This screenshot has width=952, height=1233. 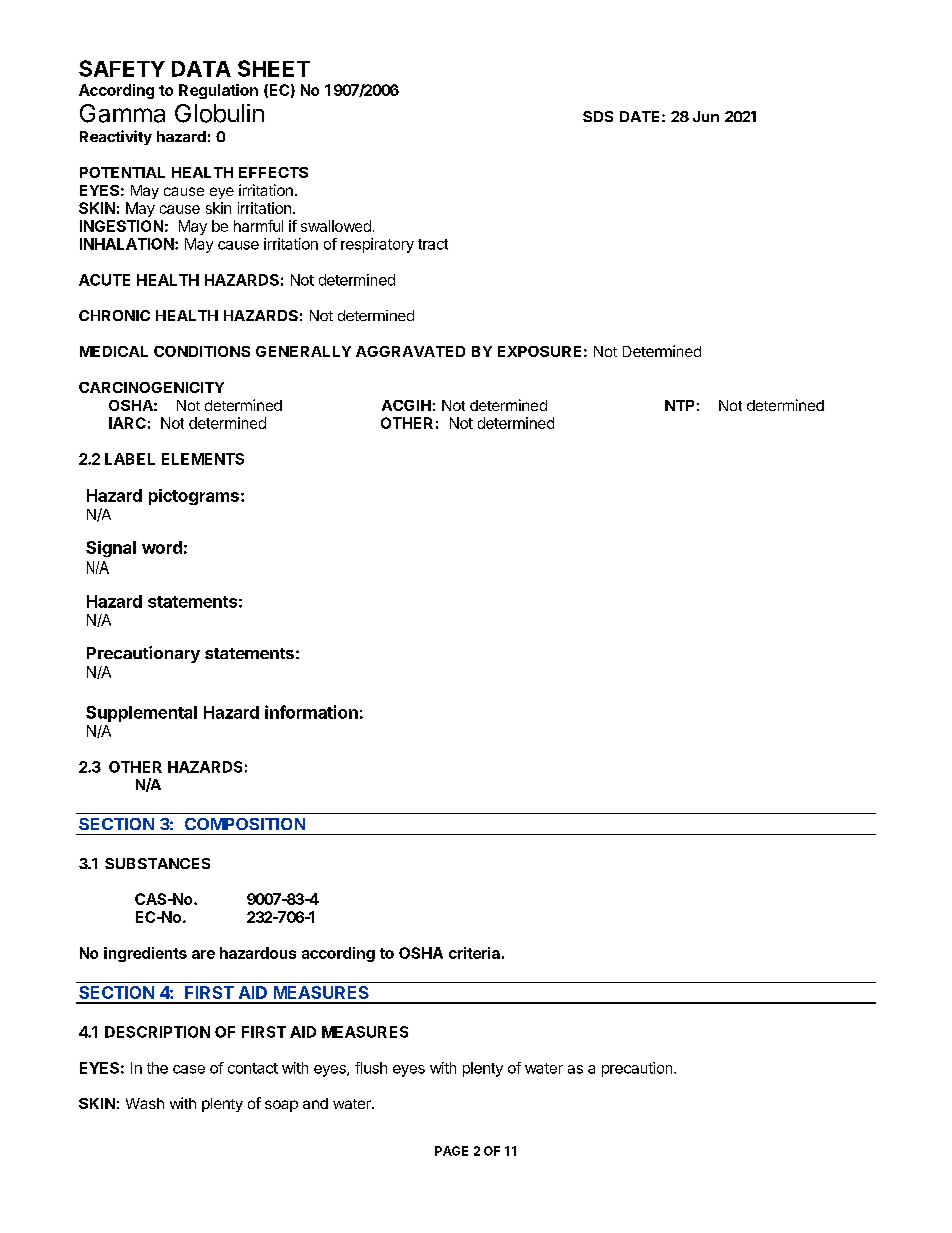 I want to click on NTP, so click(x=679, y=405).
